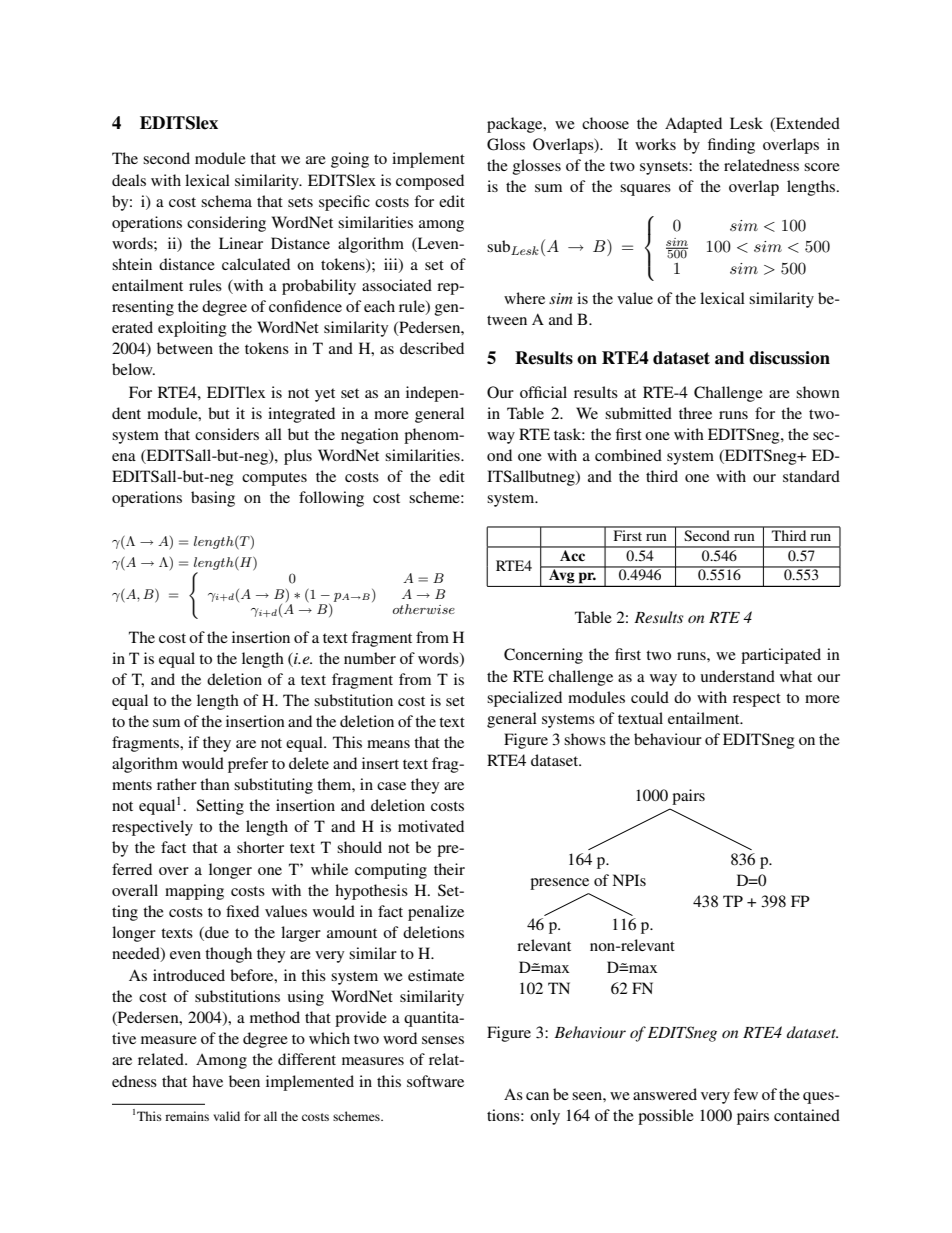 This screenshot has height=1233, width=952. What do you see at coordinates (431, 826) in the screenshot?
I see `motivated` at bounding box center [431, 826].
